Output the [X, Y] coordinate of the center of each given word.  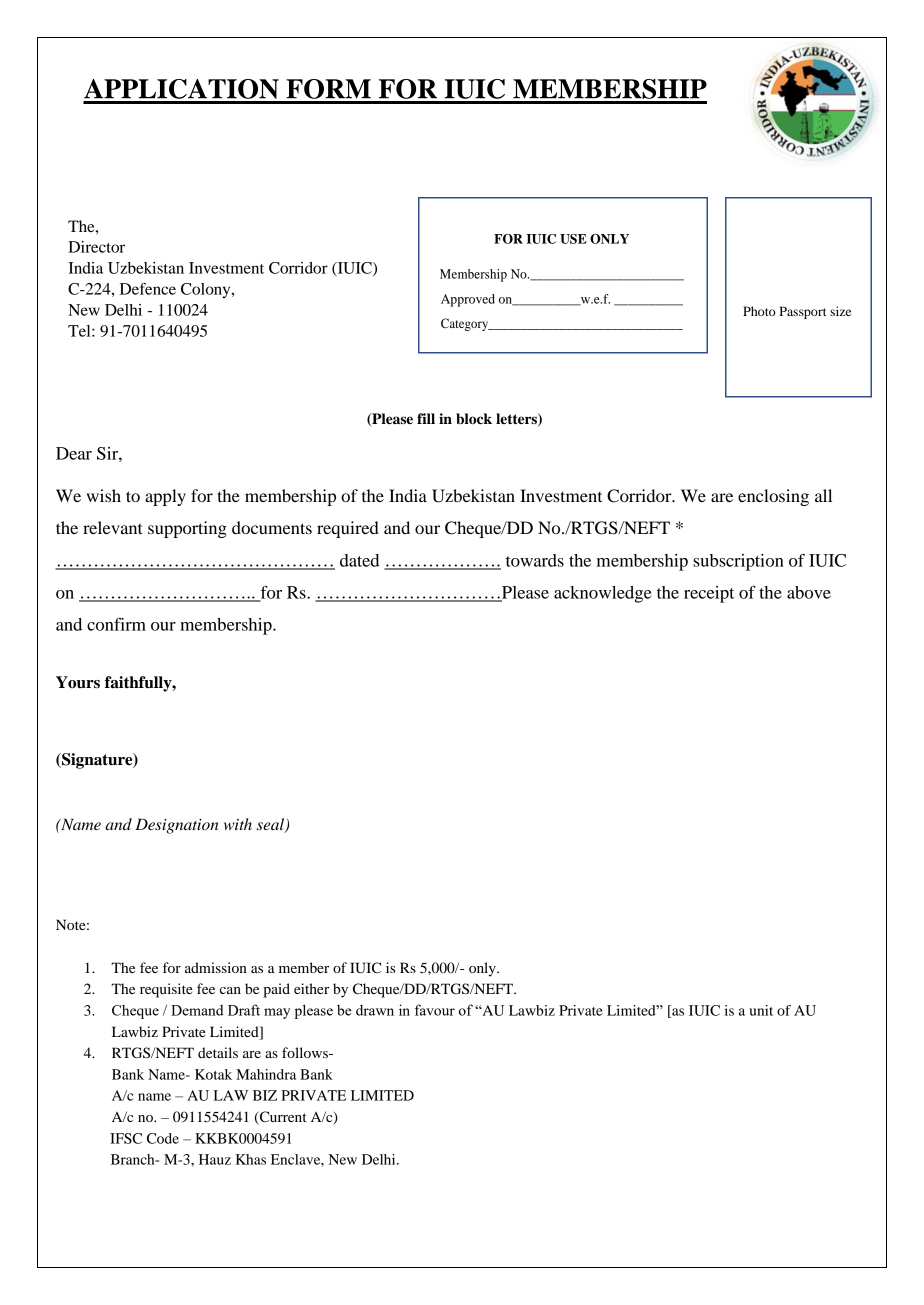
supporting [187, 529]
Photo [759, 311]
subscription [738, 562]
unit [761, 1010]
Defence [148, 289]
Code [163, 1138]
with [238, 824]
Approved [468, 300]
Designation [176, 826]
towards [535, 560]
